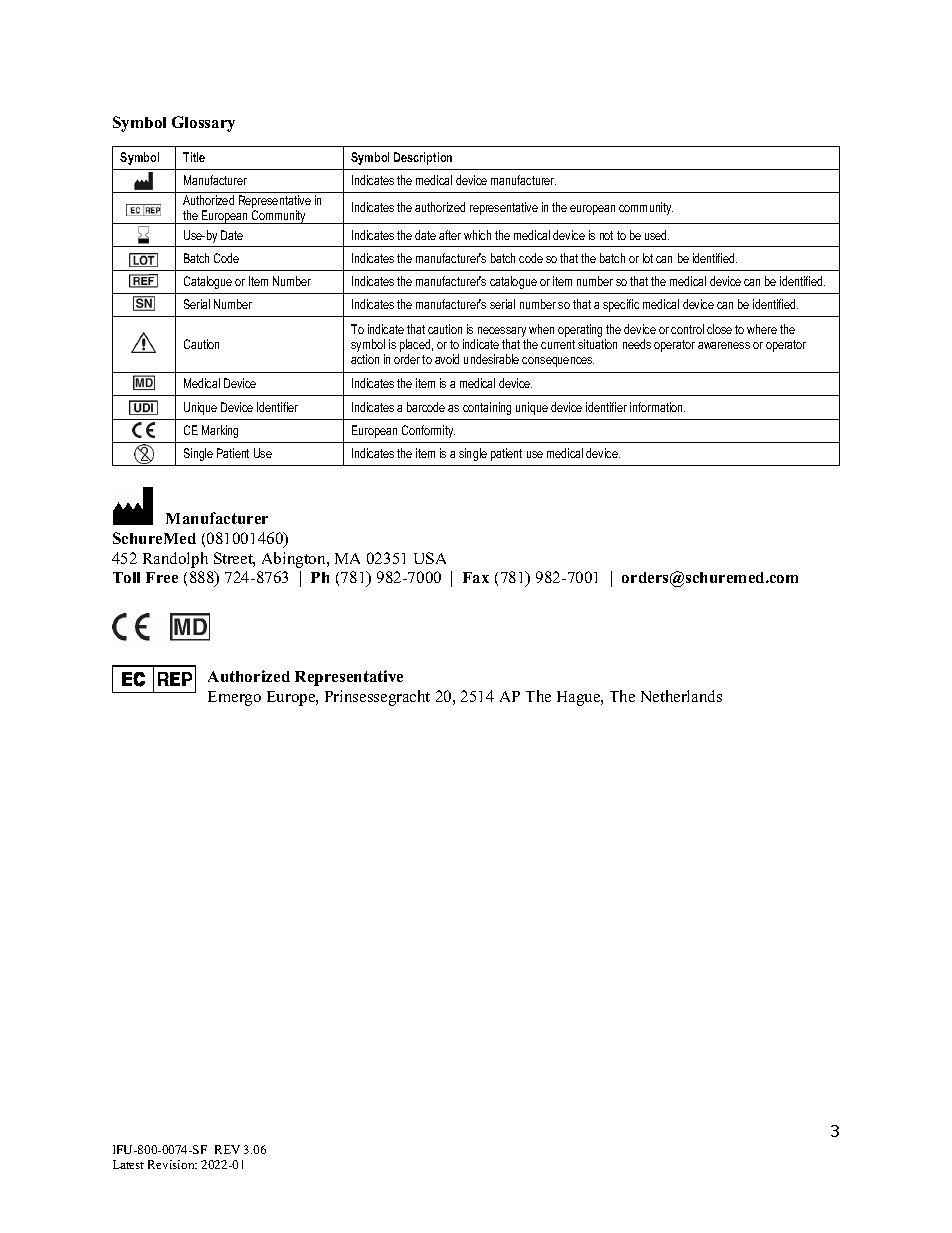  Describe the element at coordinates (194, 157) in the document. I see `Title` at that location.
